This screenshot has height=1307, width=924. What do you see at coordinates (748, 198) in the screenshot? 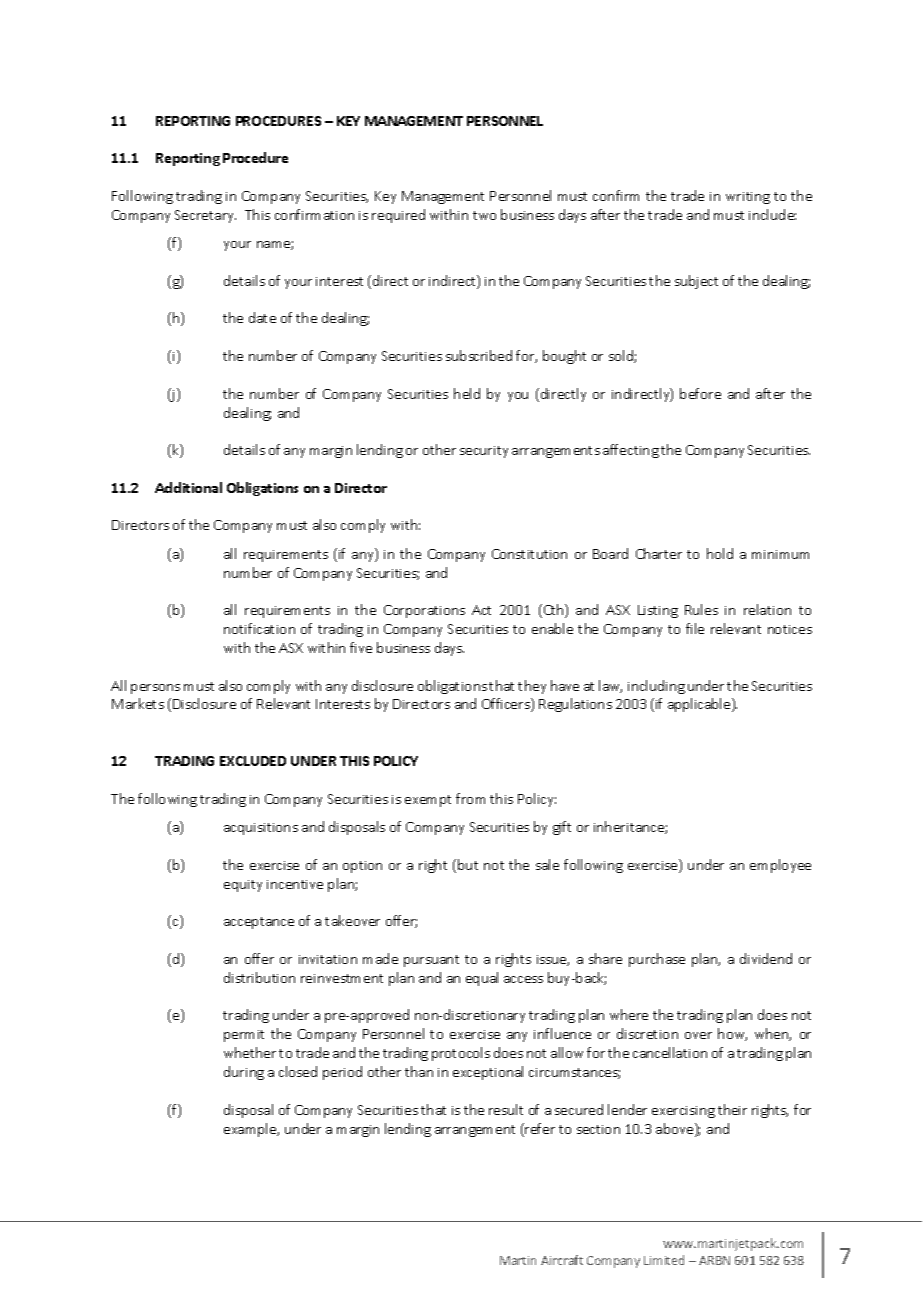
I see `writing` at bounding box center [748, 198].
